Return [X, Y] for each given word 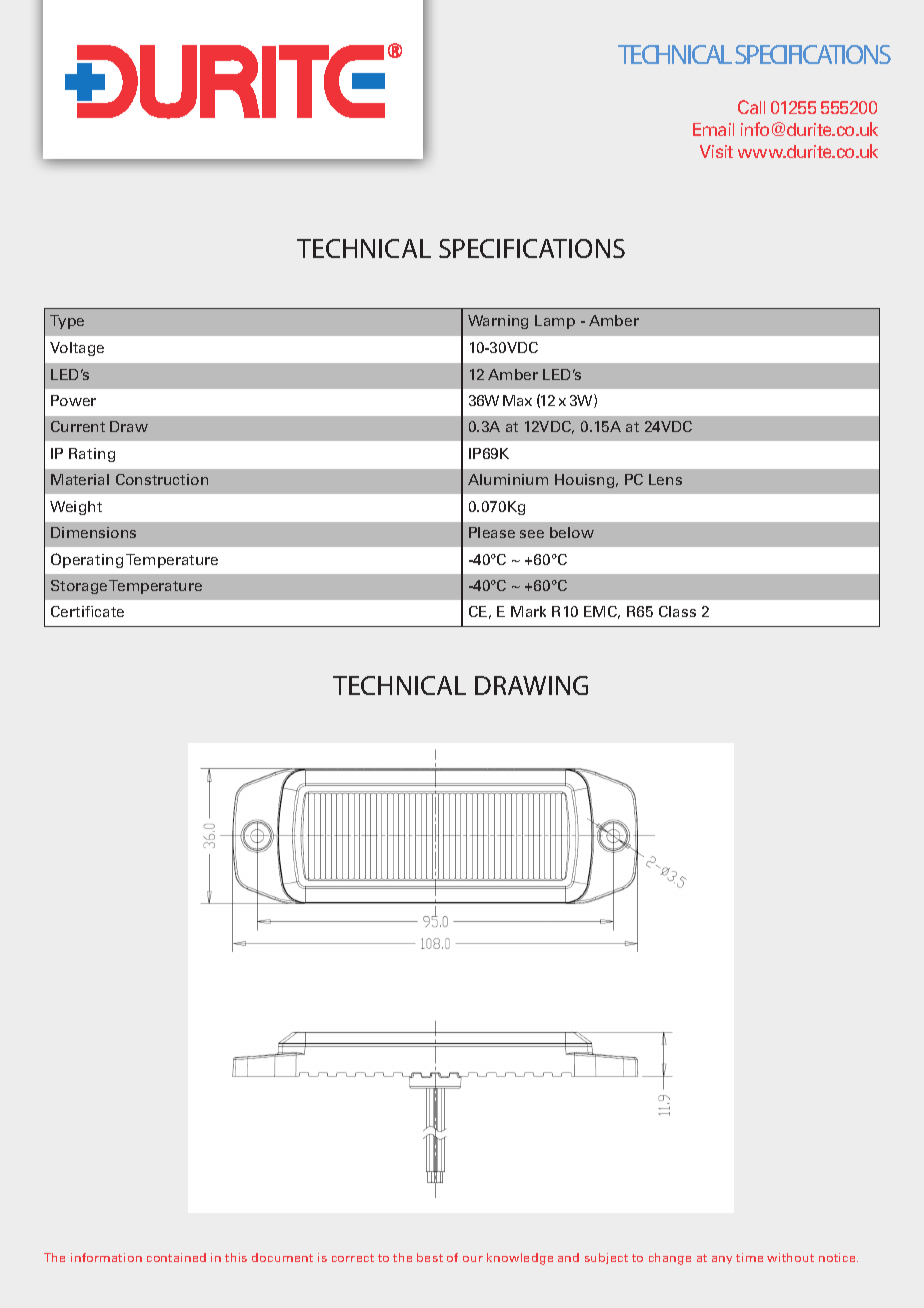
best [430, 1257]
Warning [498, 322]
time [749, 1257]
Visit [716, 151]
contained [176, 1257]
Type [67, 322]
